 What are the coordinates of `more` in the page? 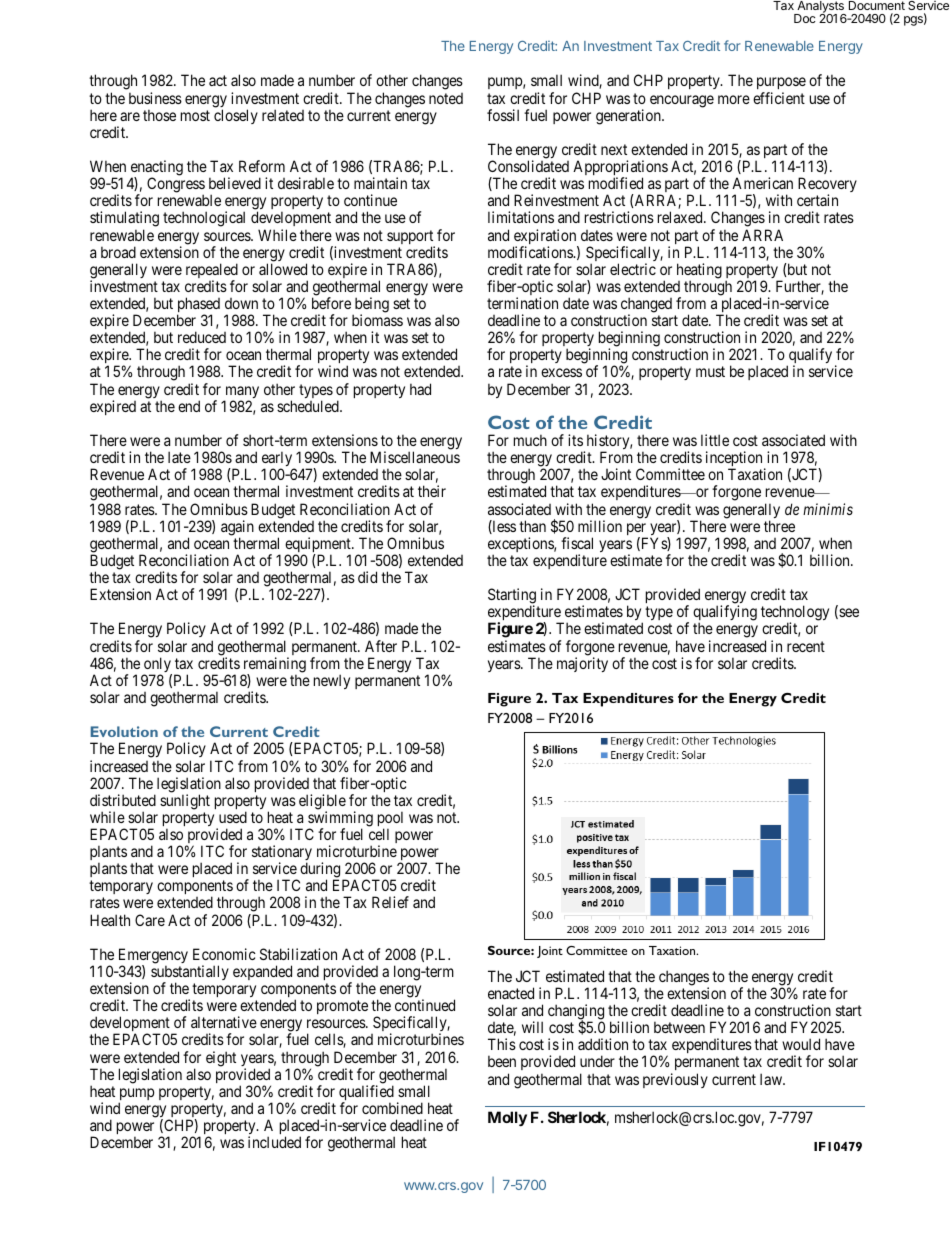 It's located at (734, 99).
